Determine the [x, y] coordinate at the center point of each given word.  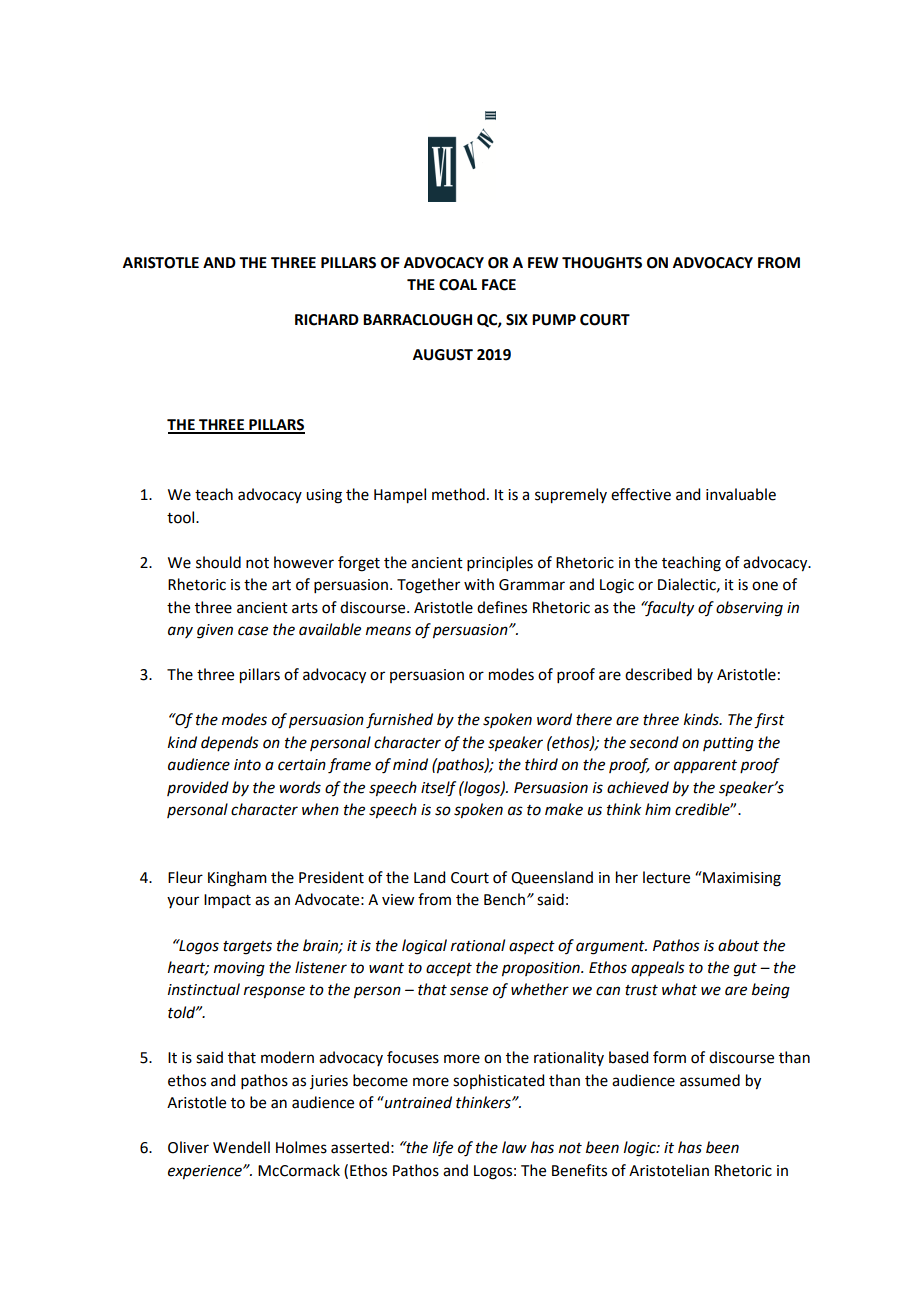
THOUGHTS [602, 263]
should [218, 562]
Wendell [241, 1147]
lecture [666, 877]
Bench [504, 899]
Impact [227, 901]
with [479, 584]
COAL [458, 285]
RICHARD [327, 320]
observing [749, 609]
